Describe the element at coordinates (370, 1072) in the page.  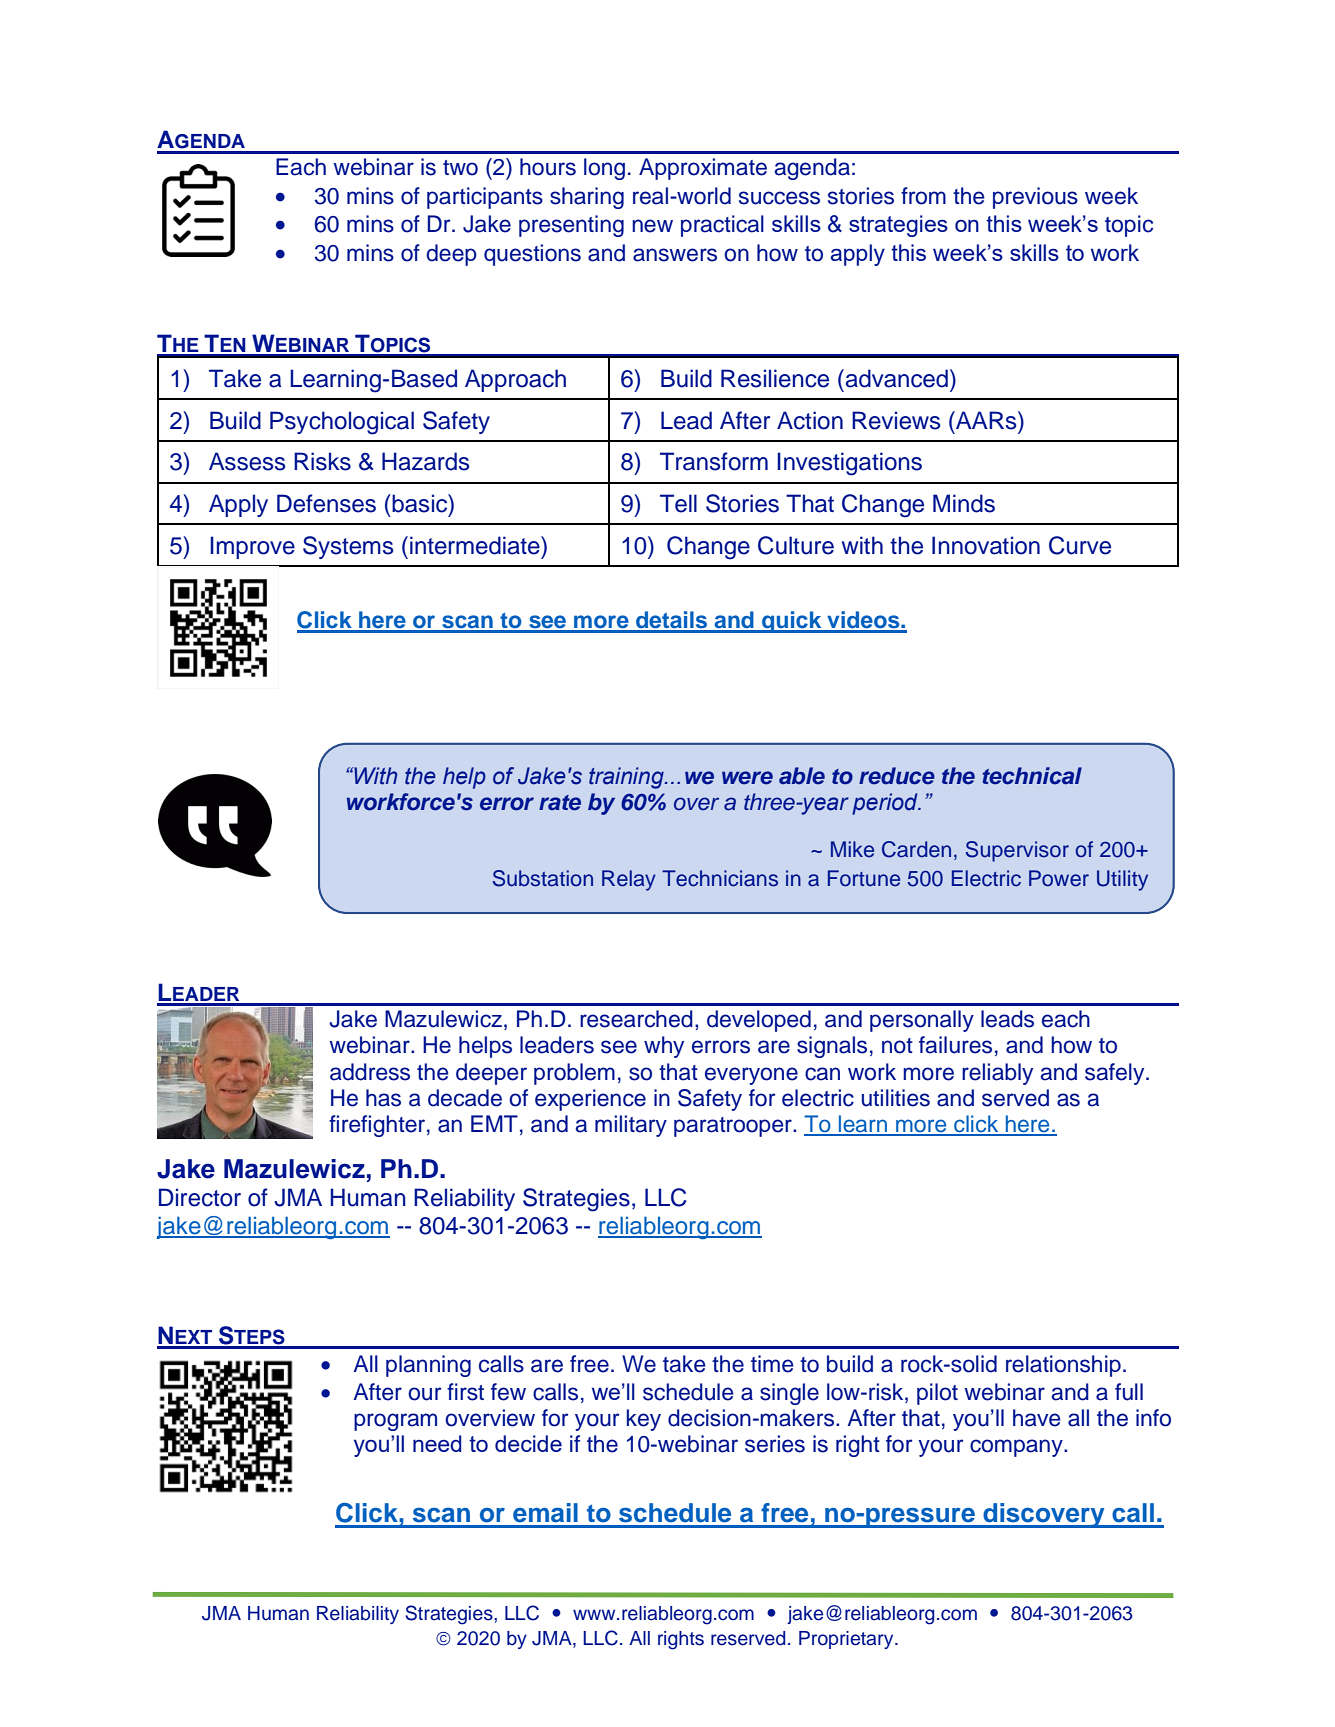
I see `address` at that location.
